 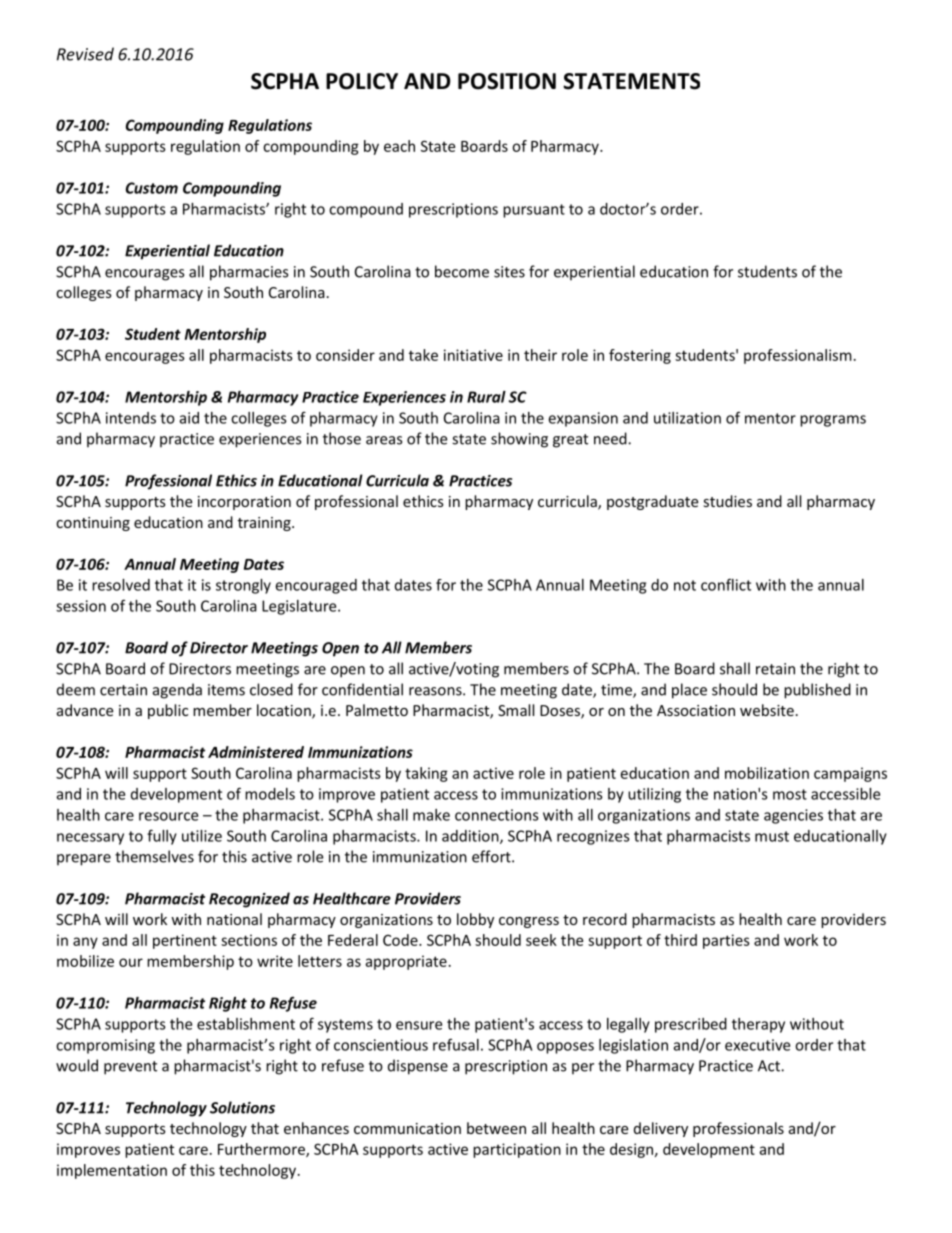 I want to click on Small, so click(x=516, y=710).
